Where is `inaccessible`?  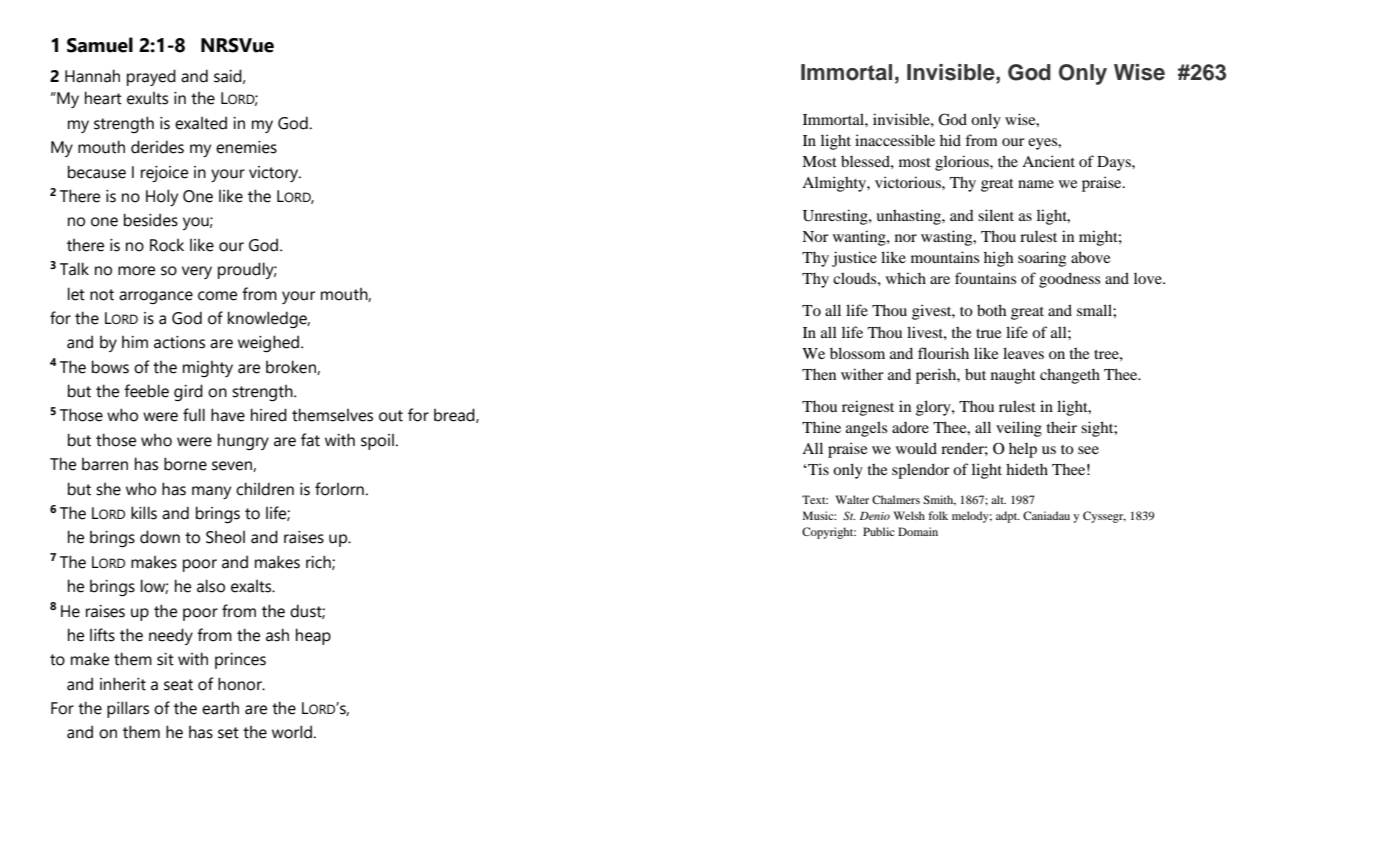
inaccessible is located at coordinates (895, 140).
